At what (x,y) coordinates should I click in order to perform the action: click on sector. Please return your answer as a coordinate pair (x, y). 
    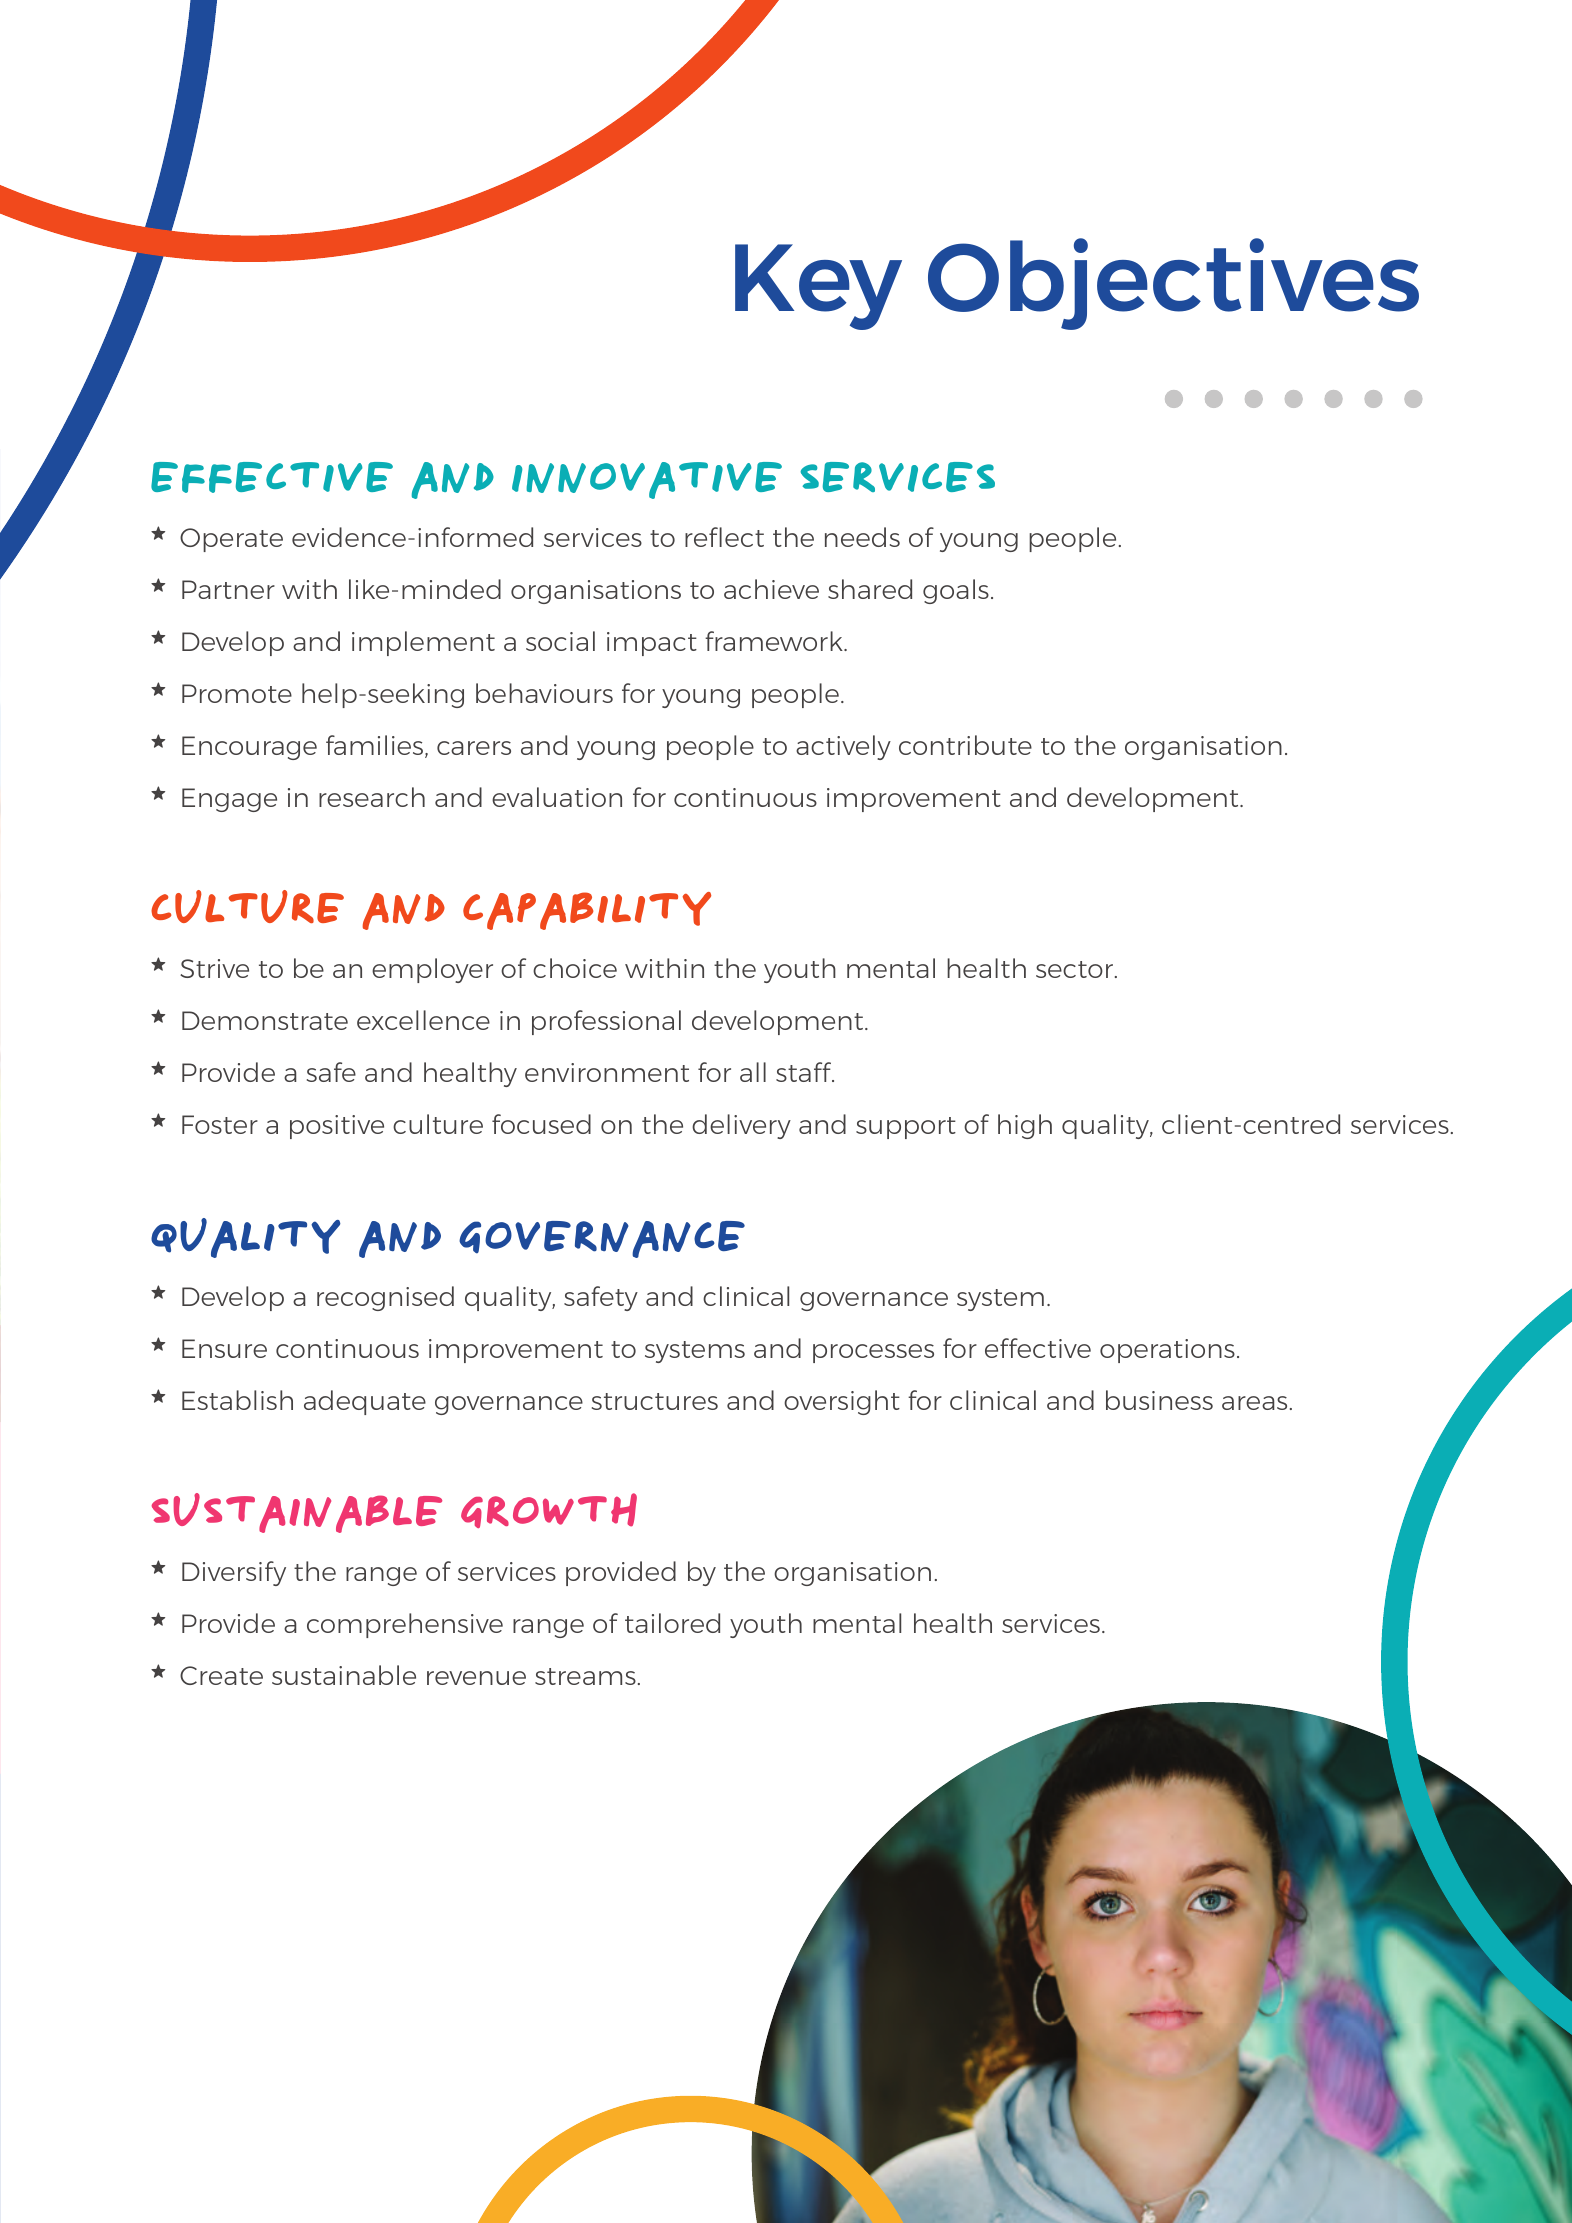
    Looking at the image, I should click on (1076, 969).
